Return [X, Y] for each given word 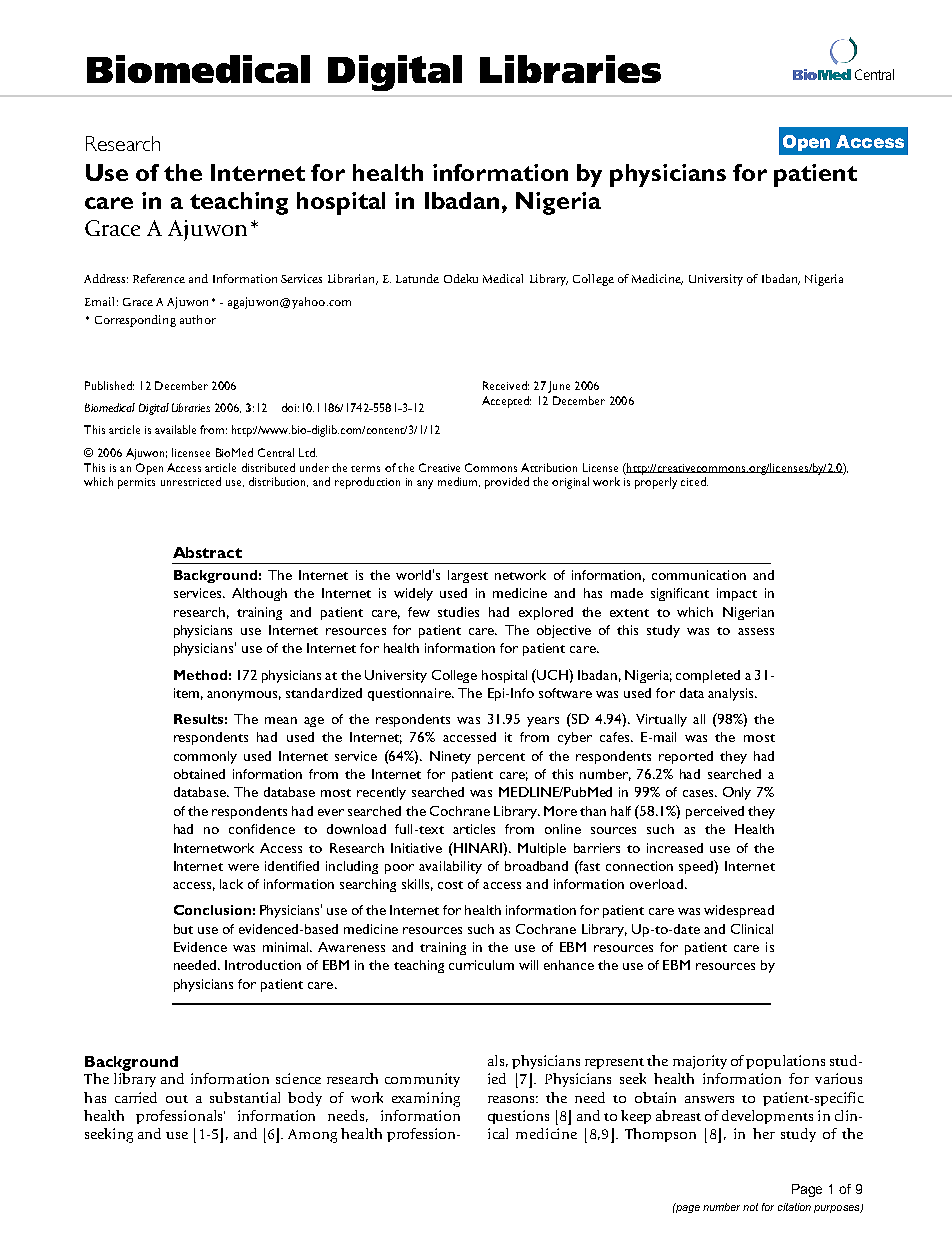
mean [281, 720]
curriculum [481, 965]
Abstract [207, 552]
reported [686, 757]
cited [694, 481]
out [177, 1099]
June [559, 387]
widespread [739, 911]
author [198, 319]
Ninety [450, 757]
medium [459, 482]
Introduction [263, 965]
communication [699, 575]
